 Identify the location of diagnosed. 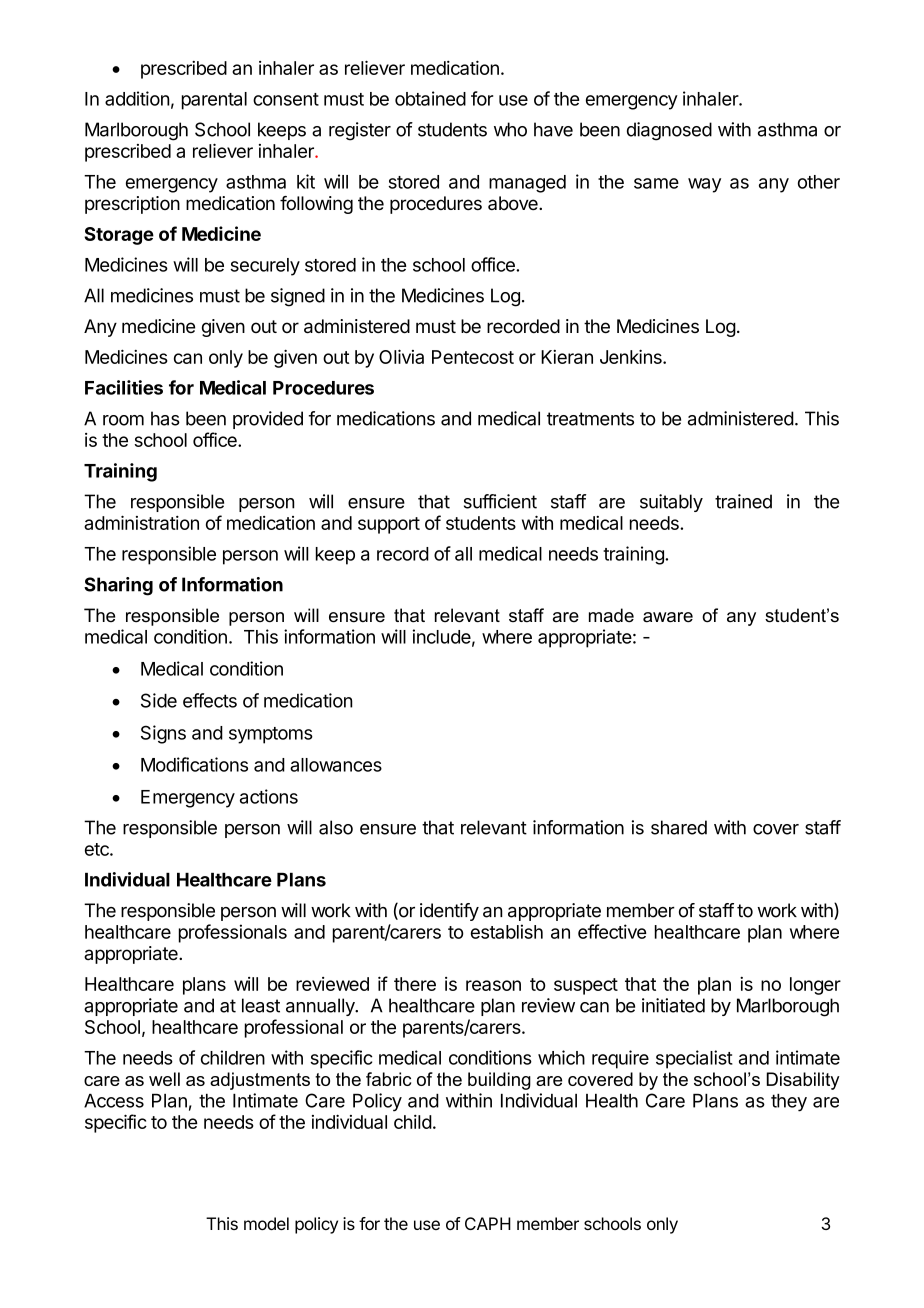
(669, 131).
